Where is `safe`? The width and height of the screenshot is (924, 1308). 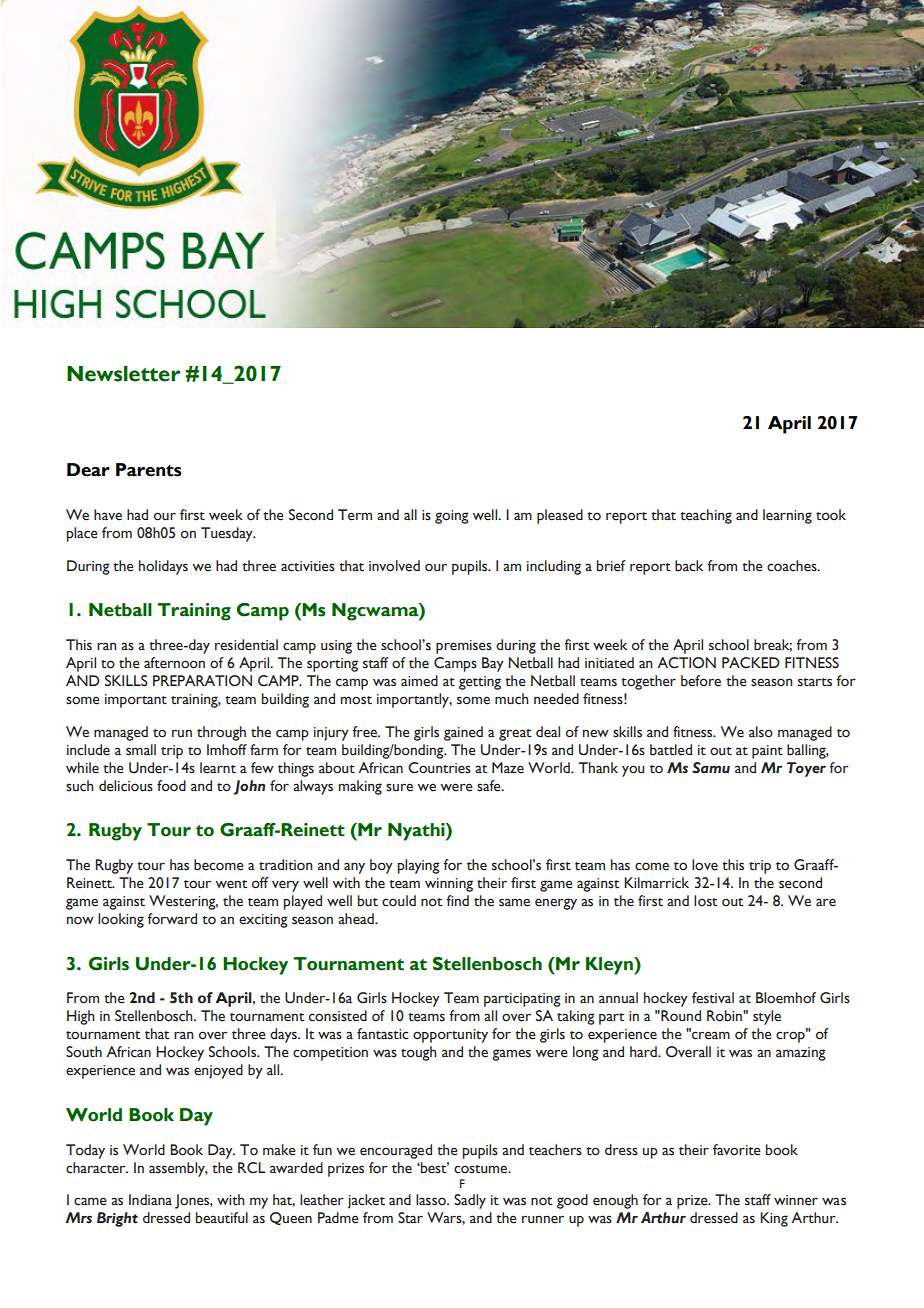 safe is located at coordinates (490, 786).
